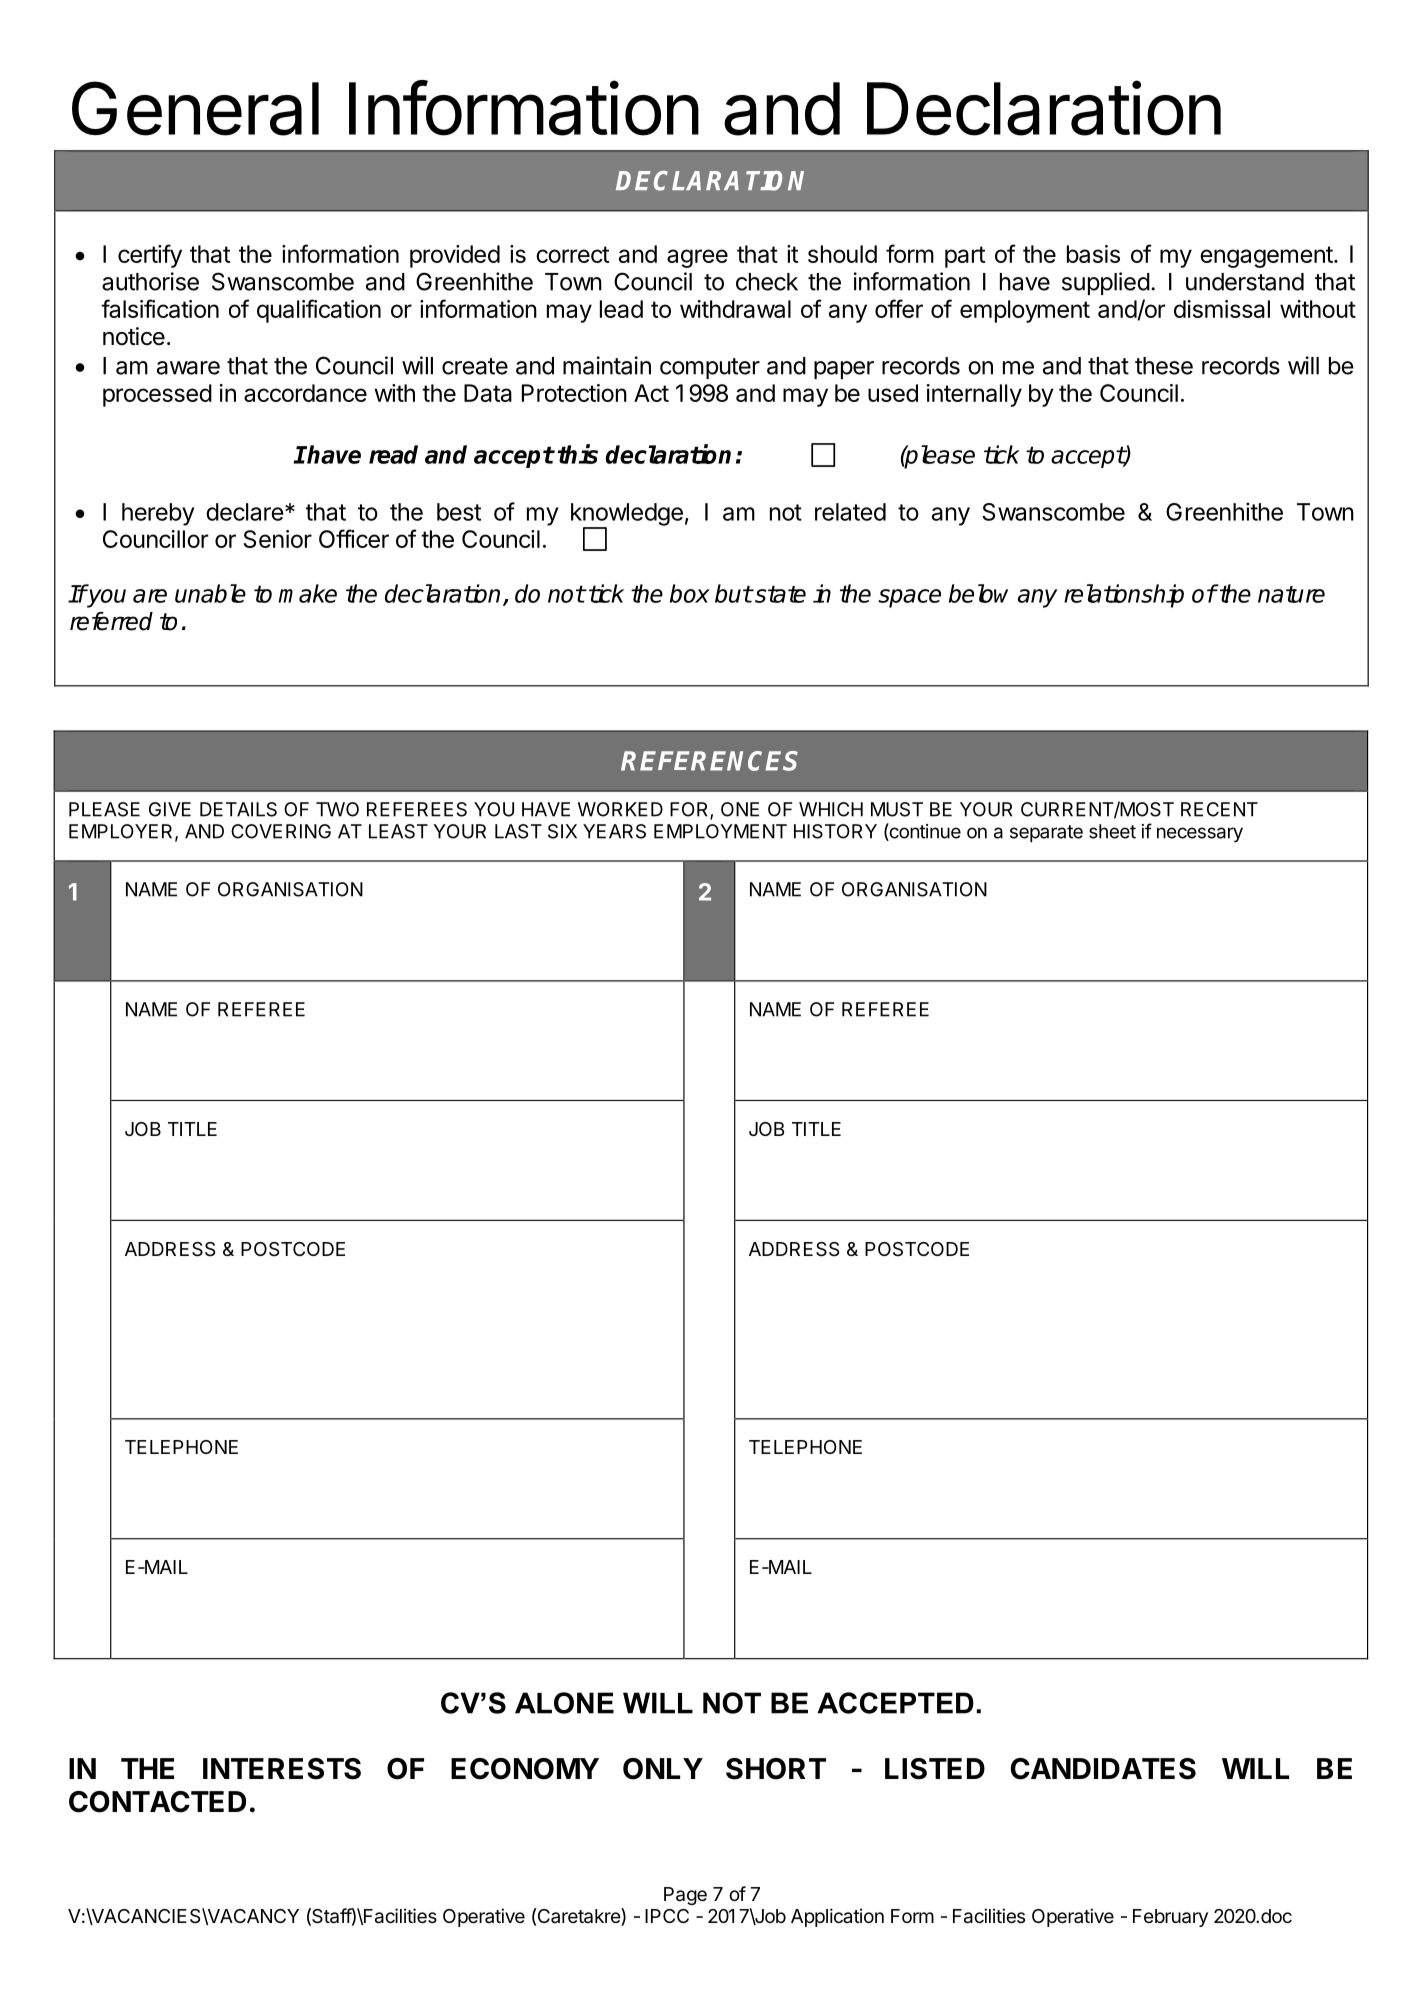 The width and height of the image is (1423, 2012). What do you see at coordinates (282, 1769) in the image?
I see `INTERESTS` at bounding box center [282, 1769].
